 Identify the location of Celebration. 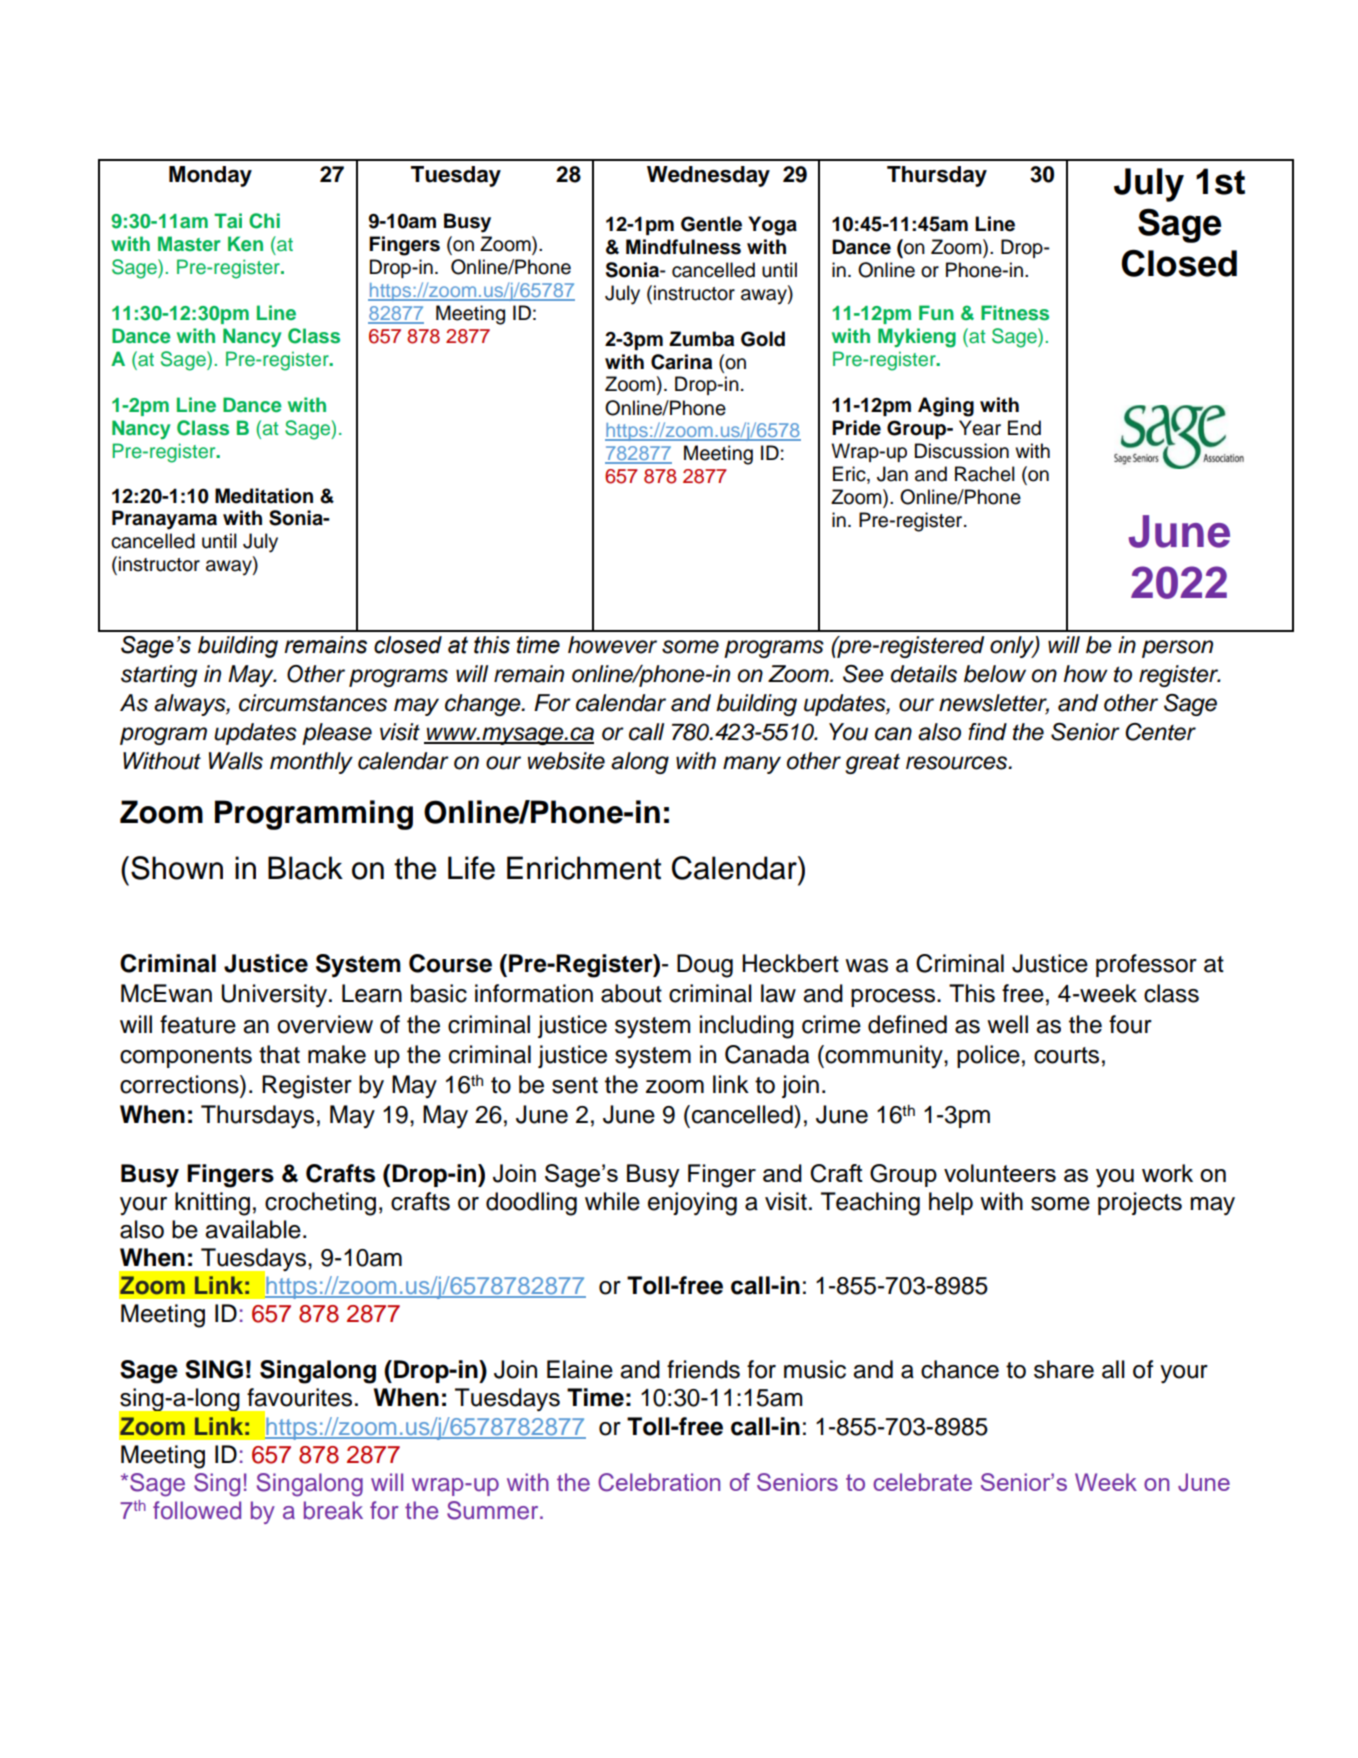
(659, 1482).
